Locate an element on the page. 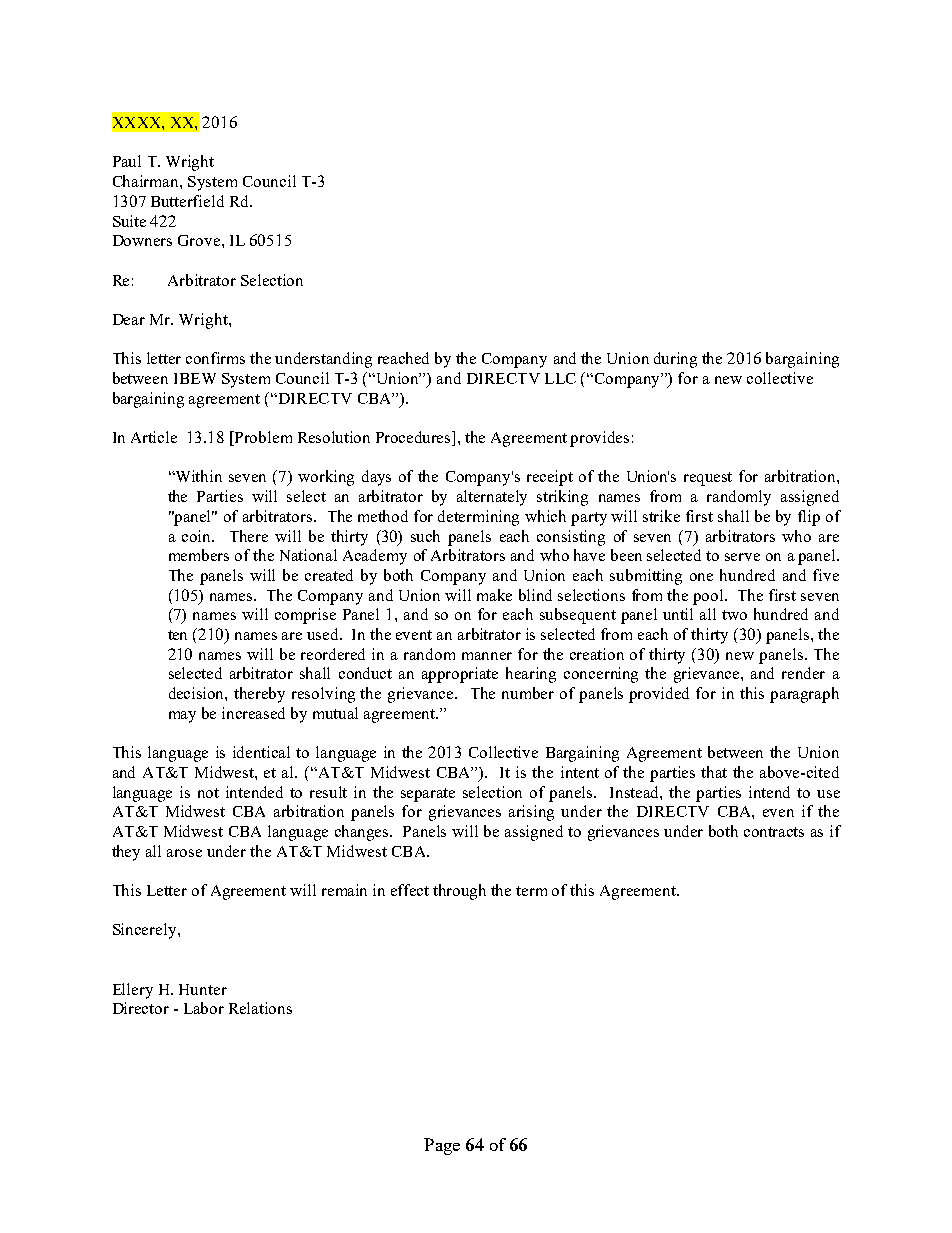  through is located at coordinates (459, 892).
